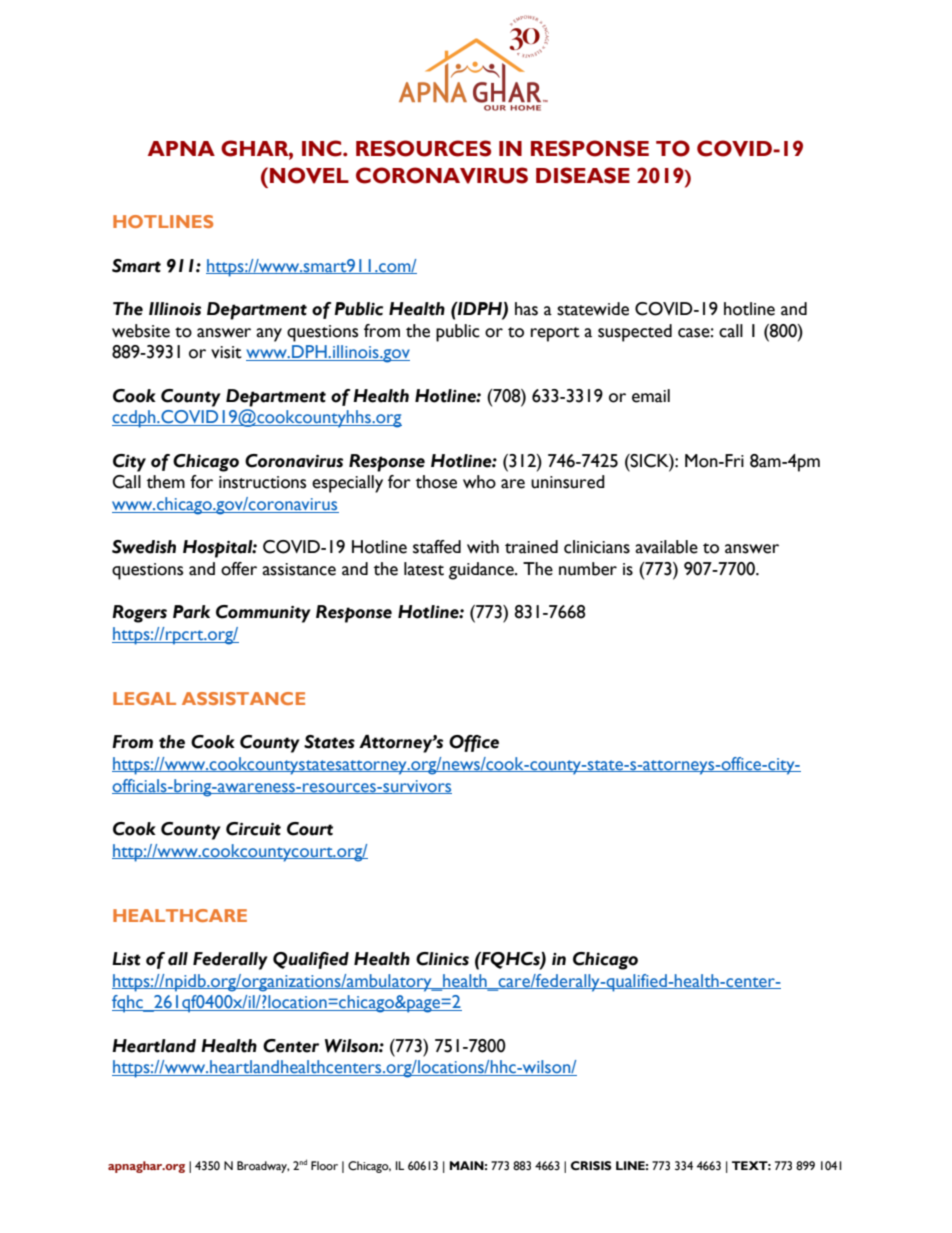 The height and width of the screenshot is (1233, 952). Describe the element at coordinates (568, 482) in the screenshot. I see `uninsured` at that location.
